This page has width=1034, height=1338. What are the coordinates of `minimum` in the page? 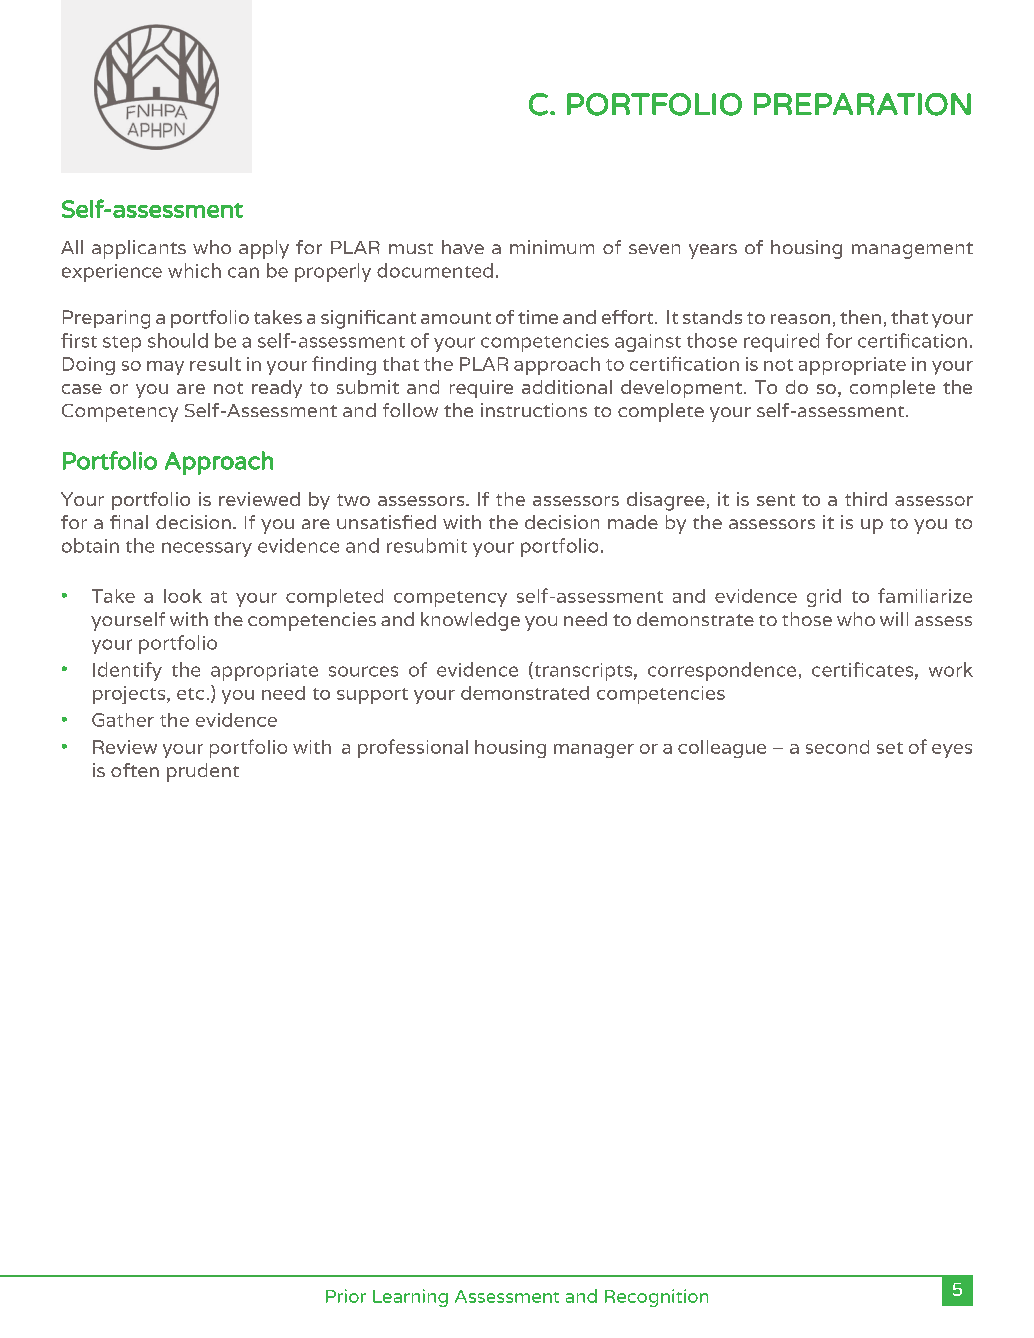 It's located at (552, 247).
